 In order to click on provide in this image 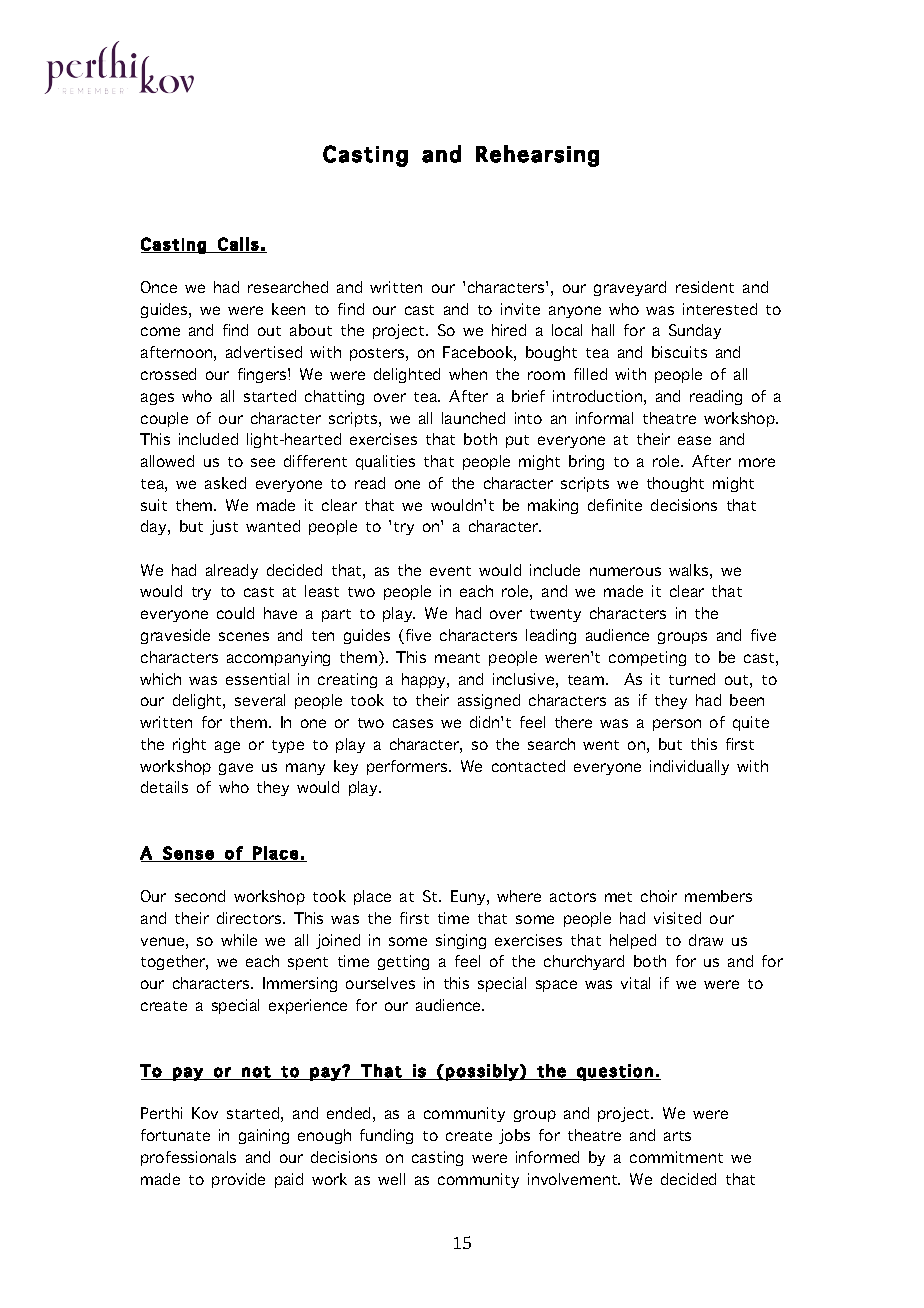, I will do `click(238, 1180)`.
